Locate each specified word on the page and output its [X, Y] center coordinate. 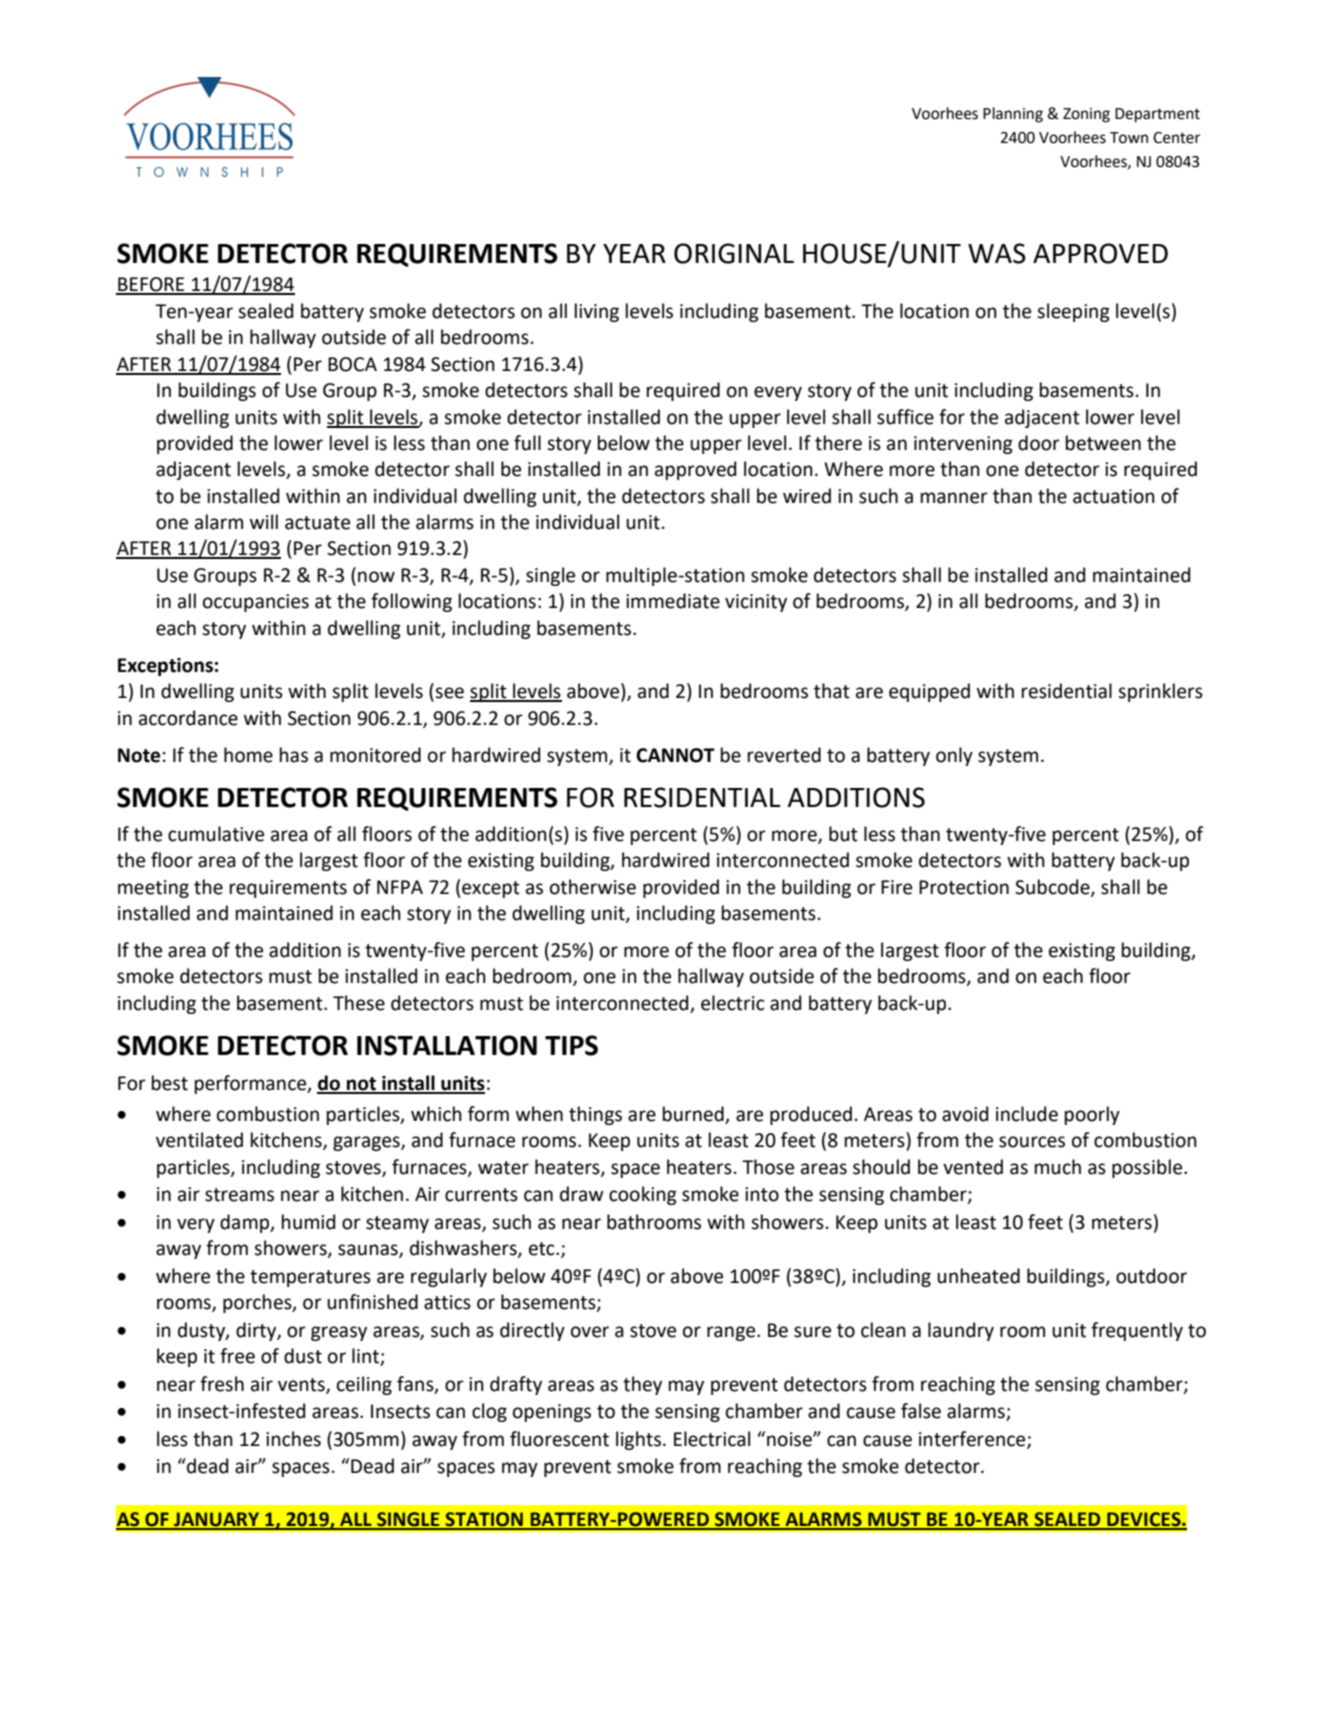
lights [638, 1440]
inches [293, 1439]
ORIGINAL [734, 253]
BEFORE [151, 285]
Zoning [1086, 115]
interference [973, 1439]
